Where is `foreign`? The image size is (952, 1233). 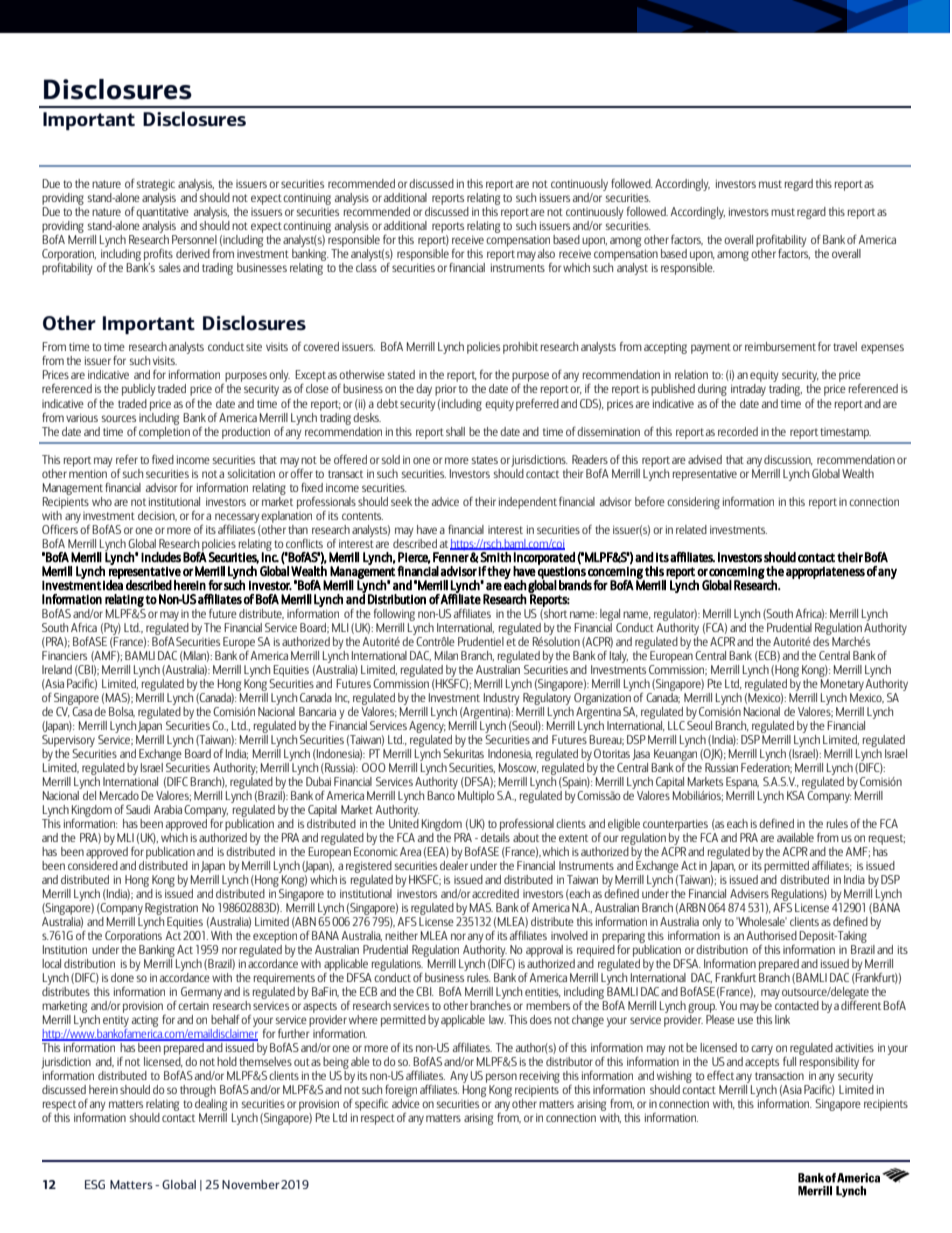
foreign is located at coordinates (401, 1091).
